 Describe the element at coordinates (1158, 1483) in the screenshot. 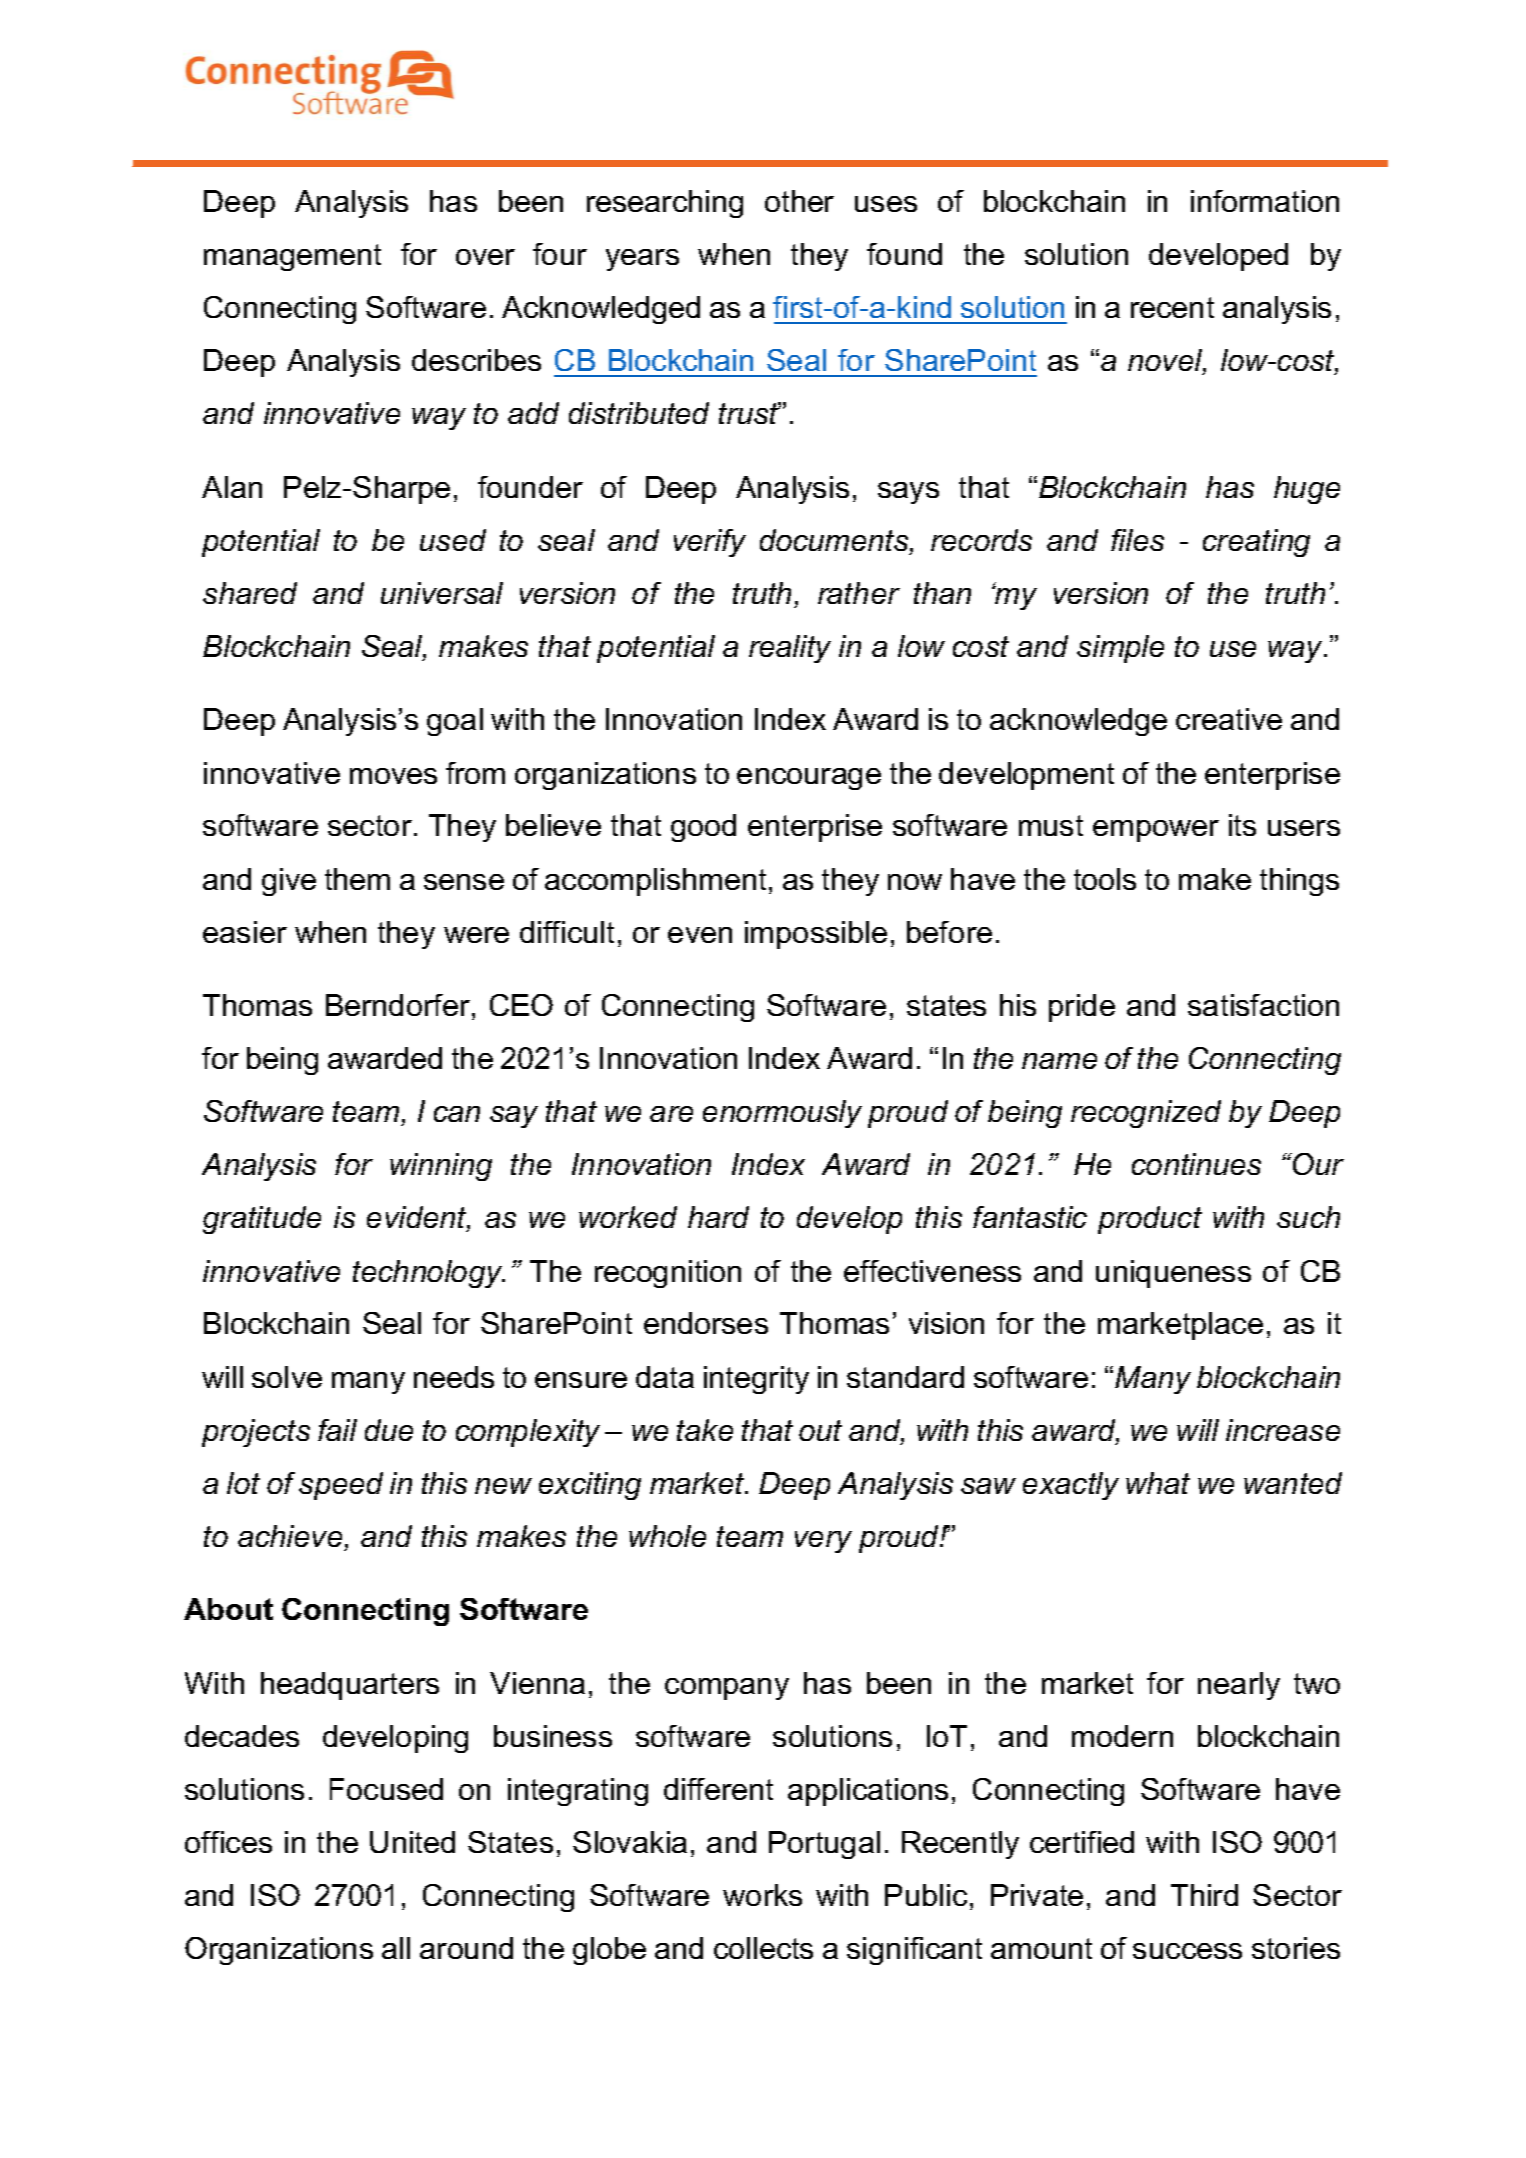

I see `what` at that location.
